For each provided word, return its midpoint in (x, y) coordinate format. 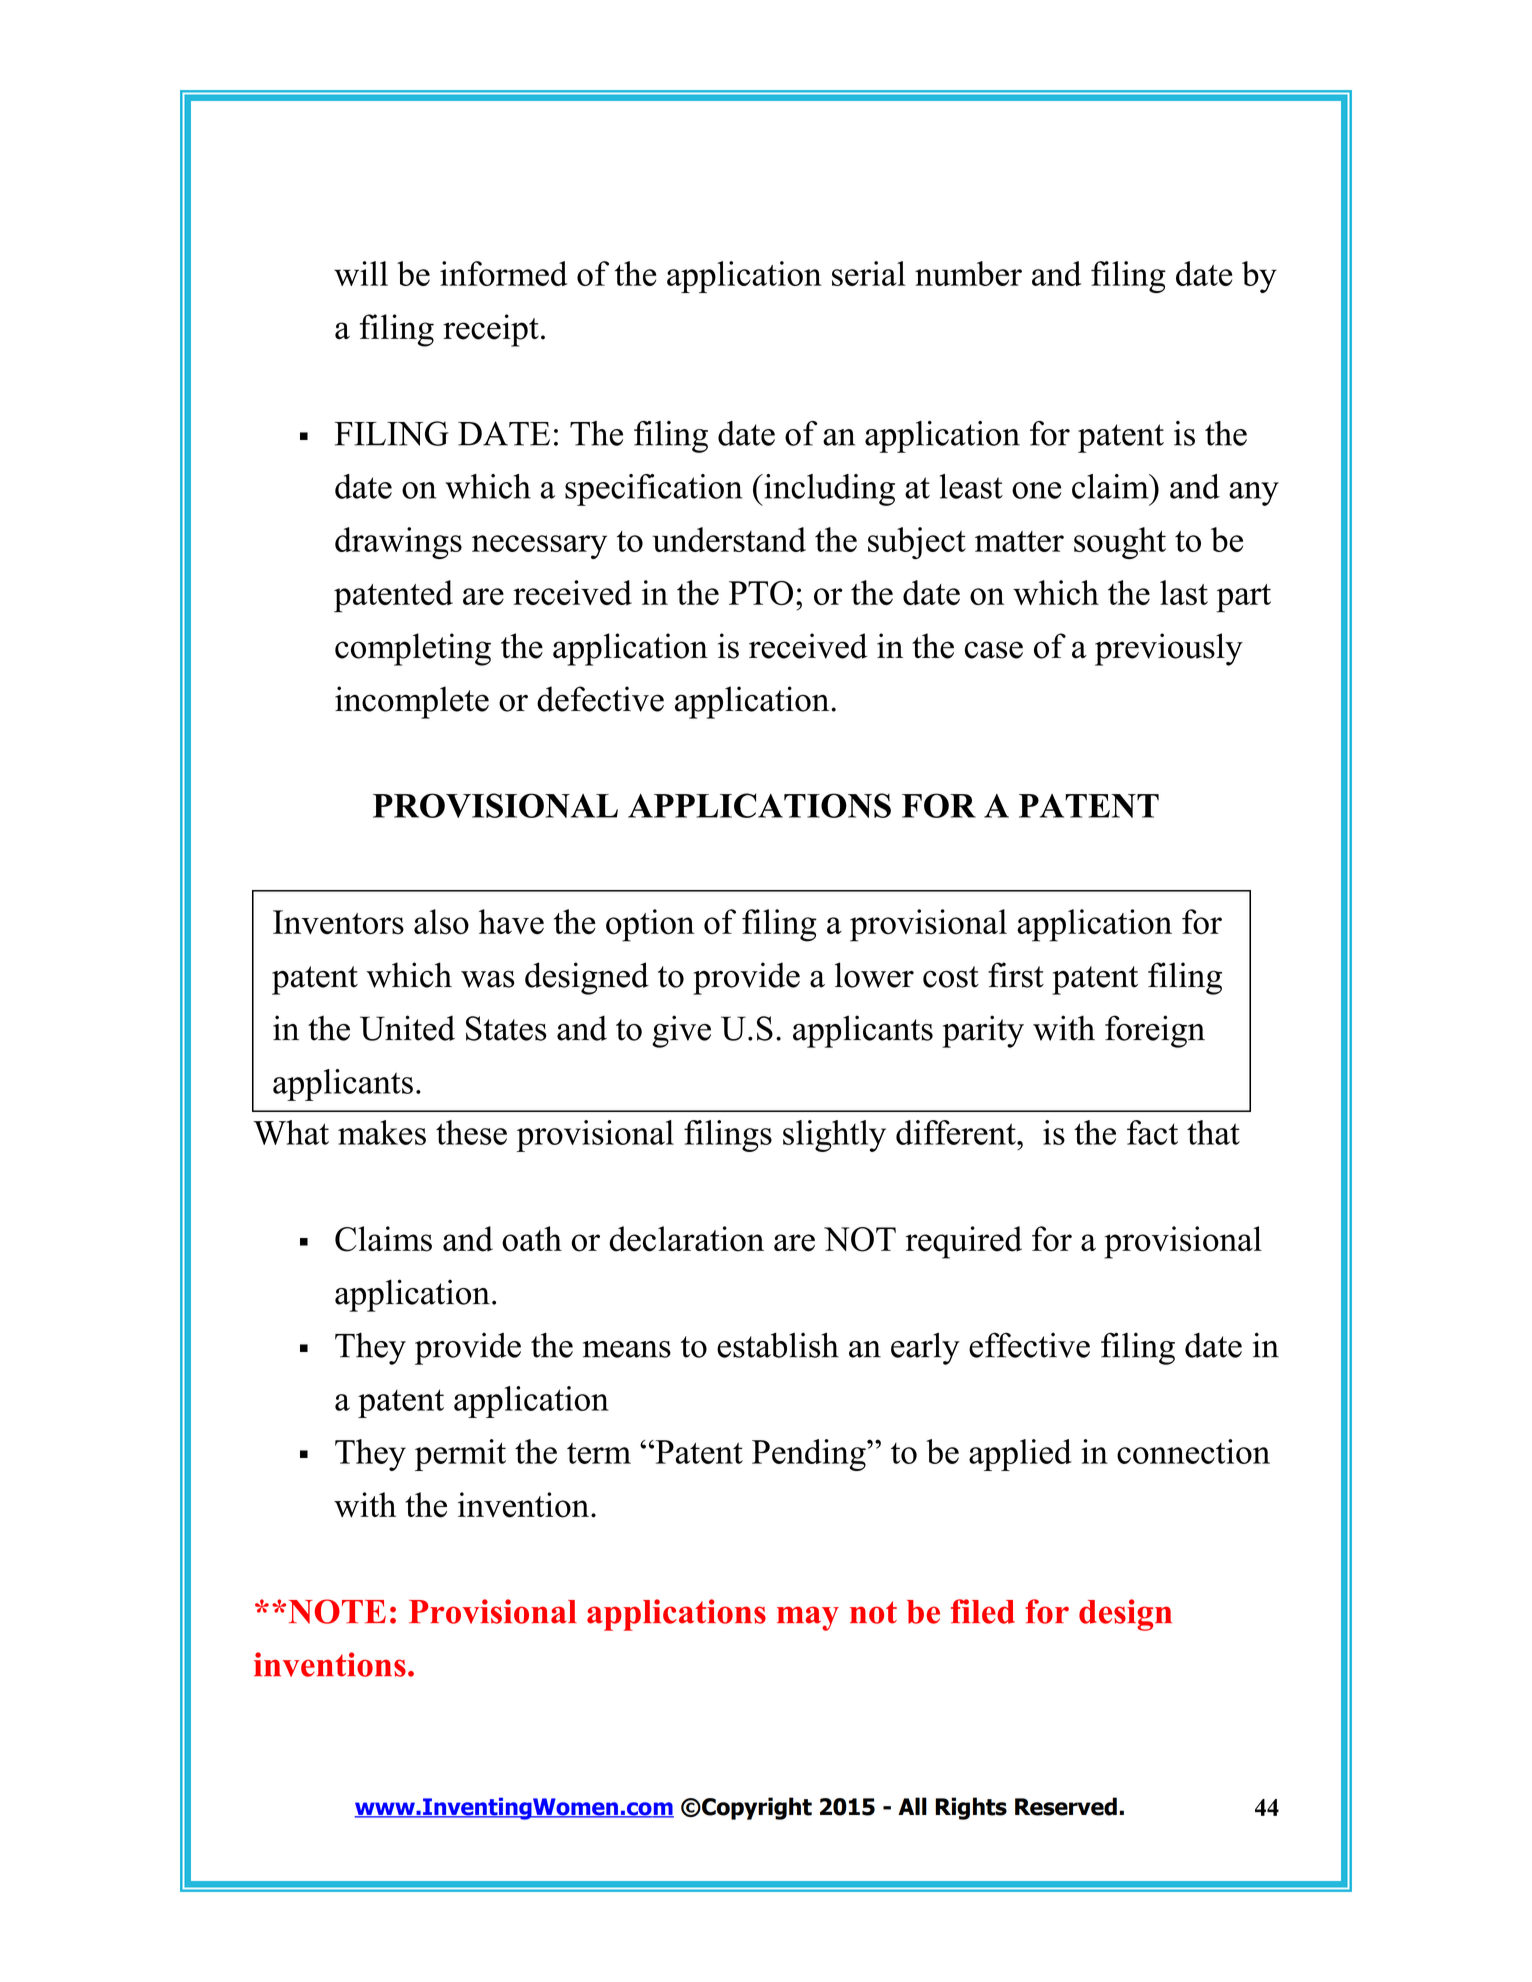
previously (1169, 649)
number (968, 273)
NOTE (337, 1611)
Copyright (756, 1808)
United (407, 1028)
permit (460, 1455)
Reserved (1066, 1806)
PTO (761, 593)
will (361, 273)
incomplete (412, 702)
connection (1193, 1451)
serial (869, 273)
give (681, 1031)
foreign (1155, 1031)
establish (778, 1345)
